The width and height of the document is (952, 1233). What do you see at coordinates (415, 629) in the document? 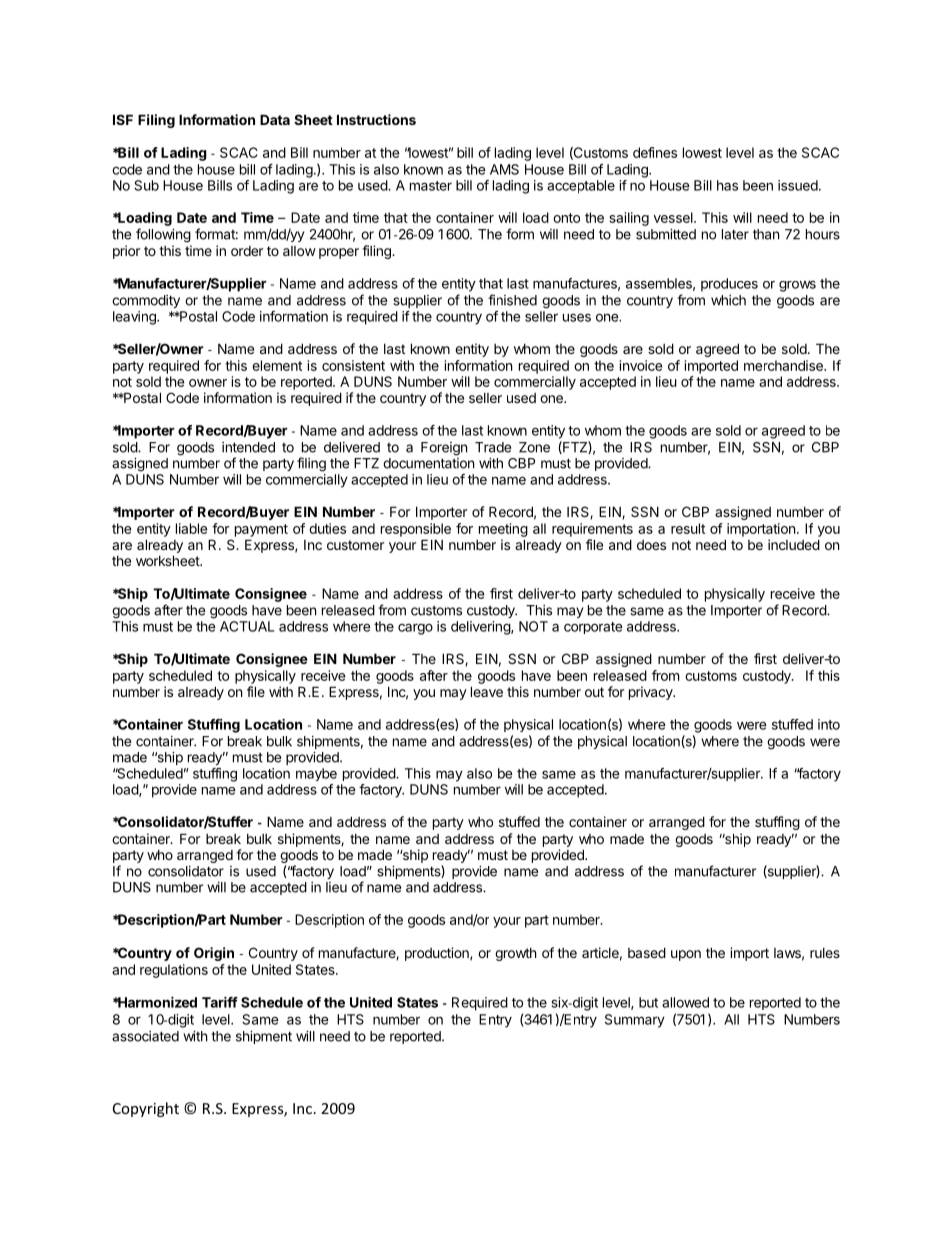
I see `cargo` at bounding box center [415, 629].
